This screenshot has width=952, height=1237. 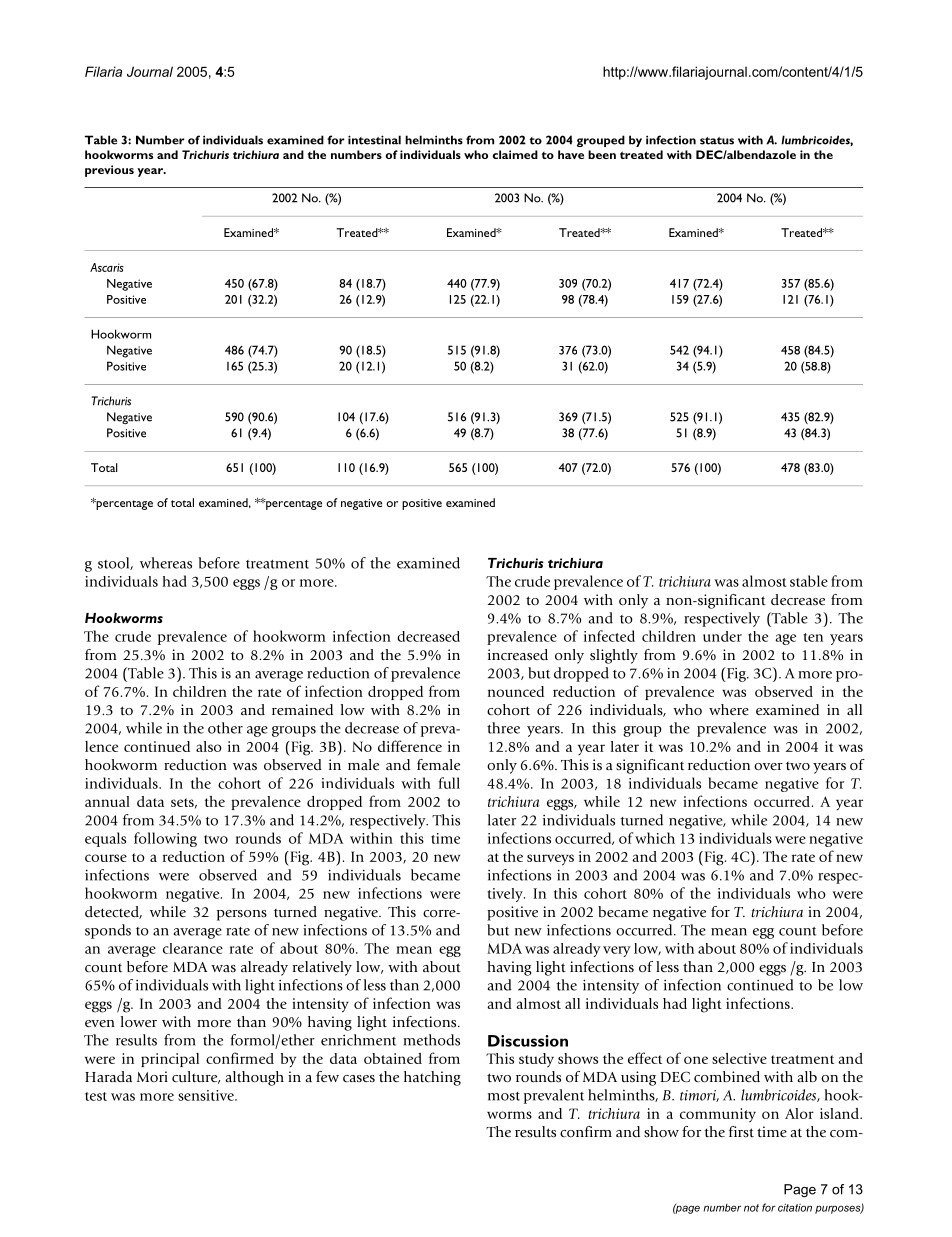 I want to click on hatching, so click(x=432, y=1078).
